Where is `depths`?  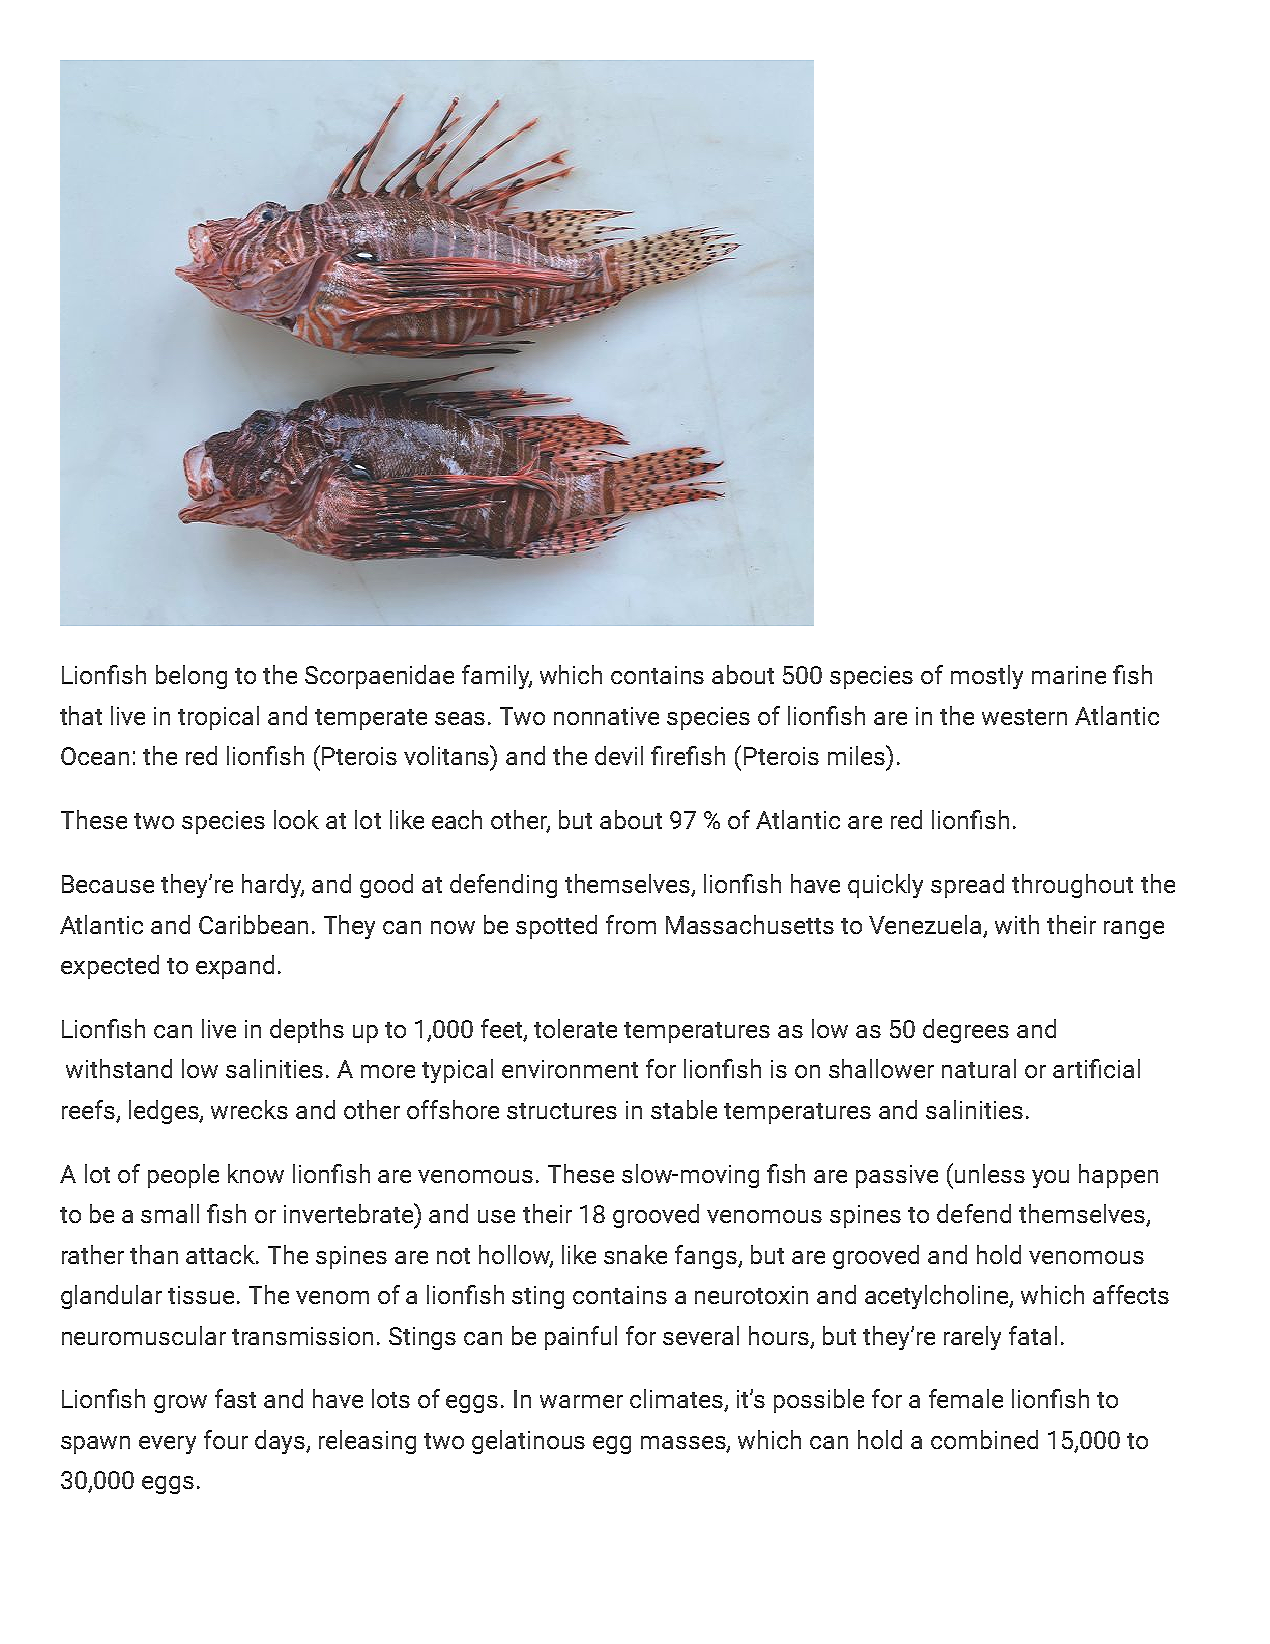 depths is located at coordinates (307, 1031).
